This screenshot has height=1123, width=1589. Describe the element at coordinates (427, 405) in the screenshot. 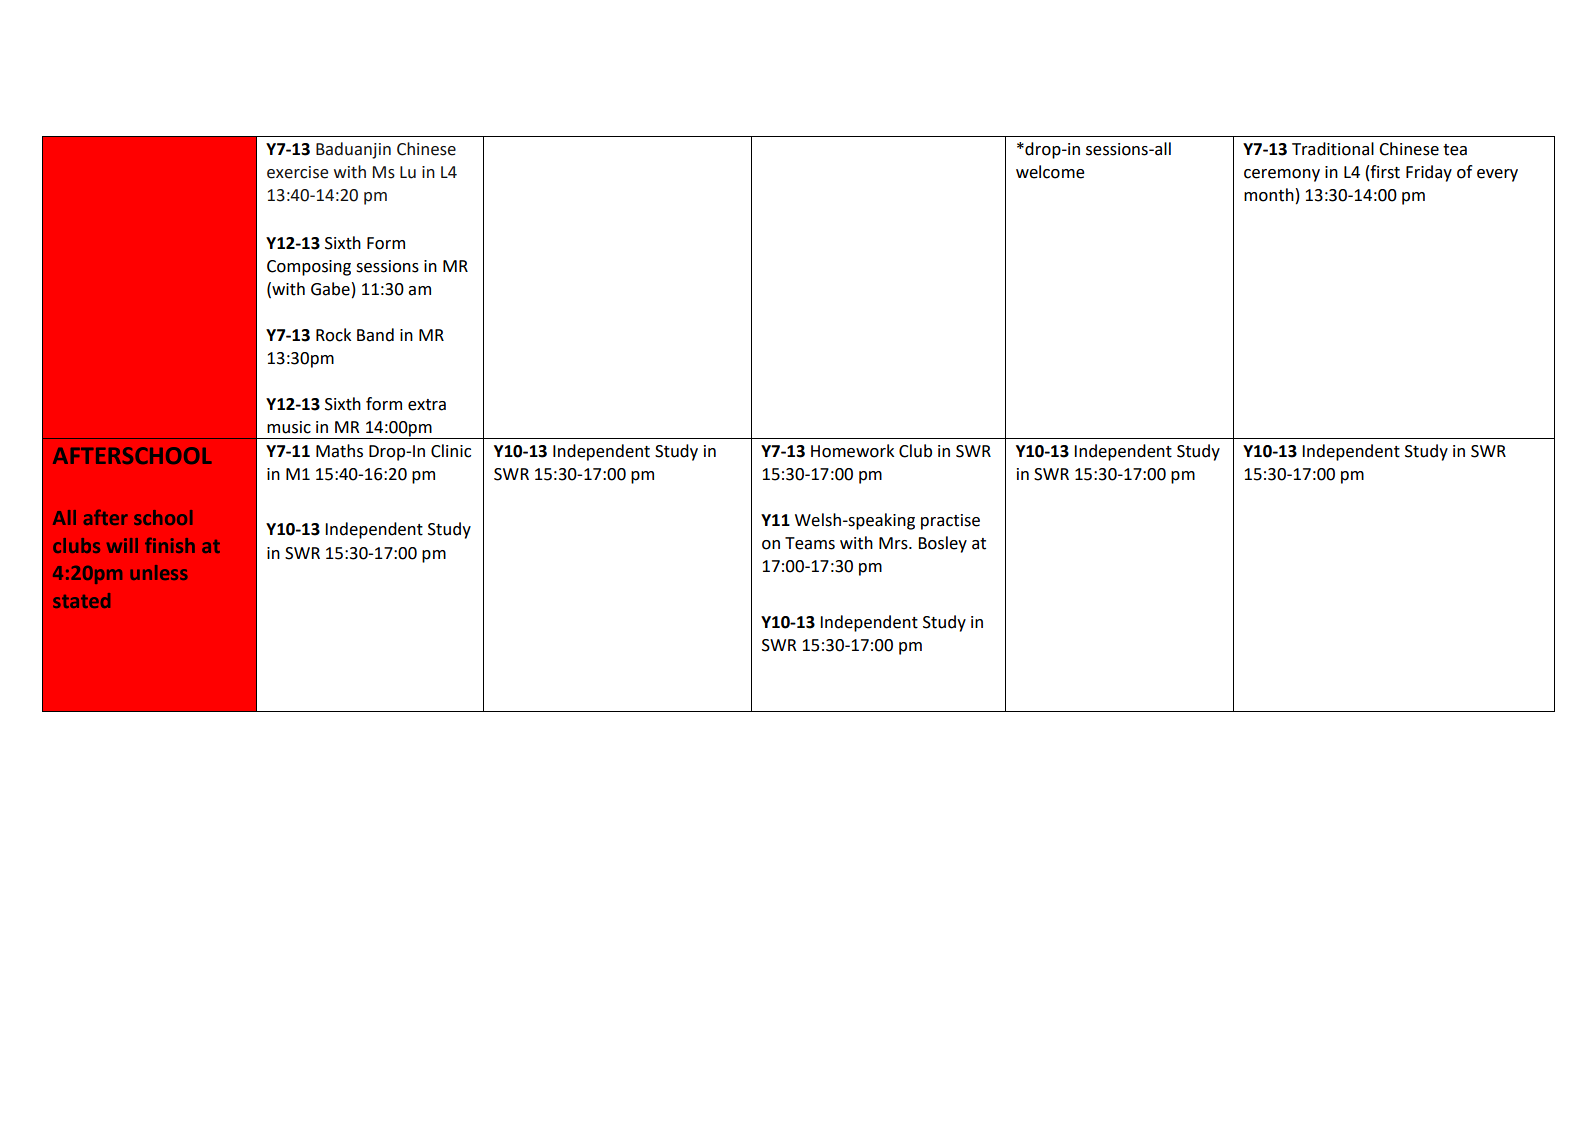

I see `extra` at that location.
